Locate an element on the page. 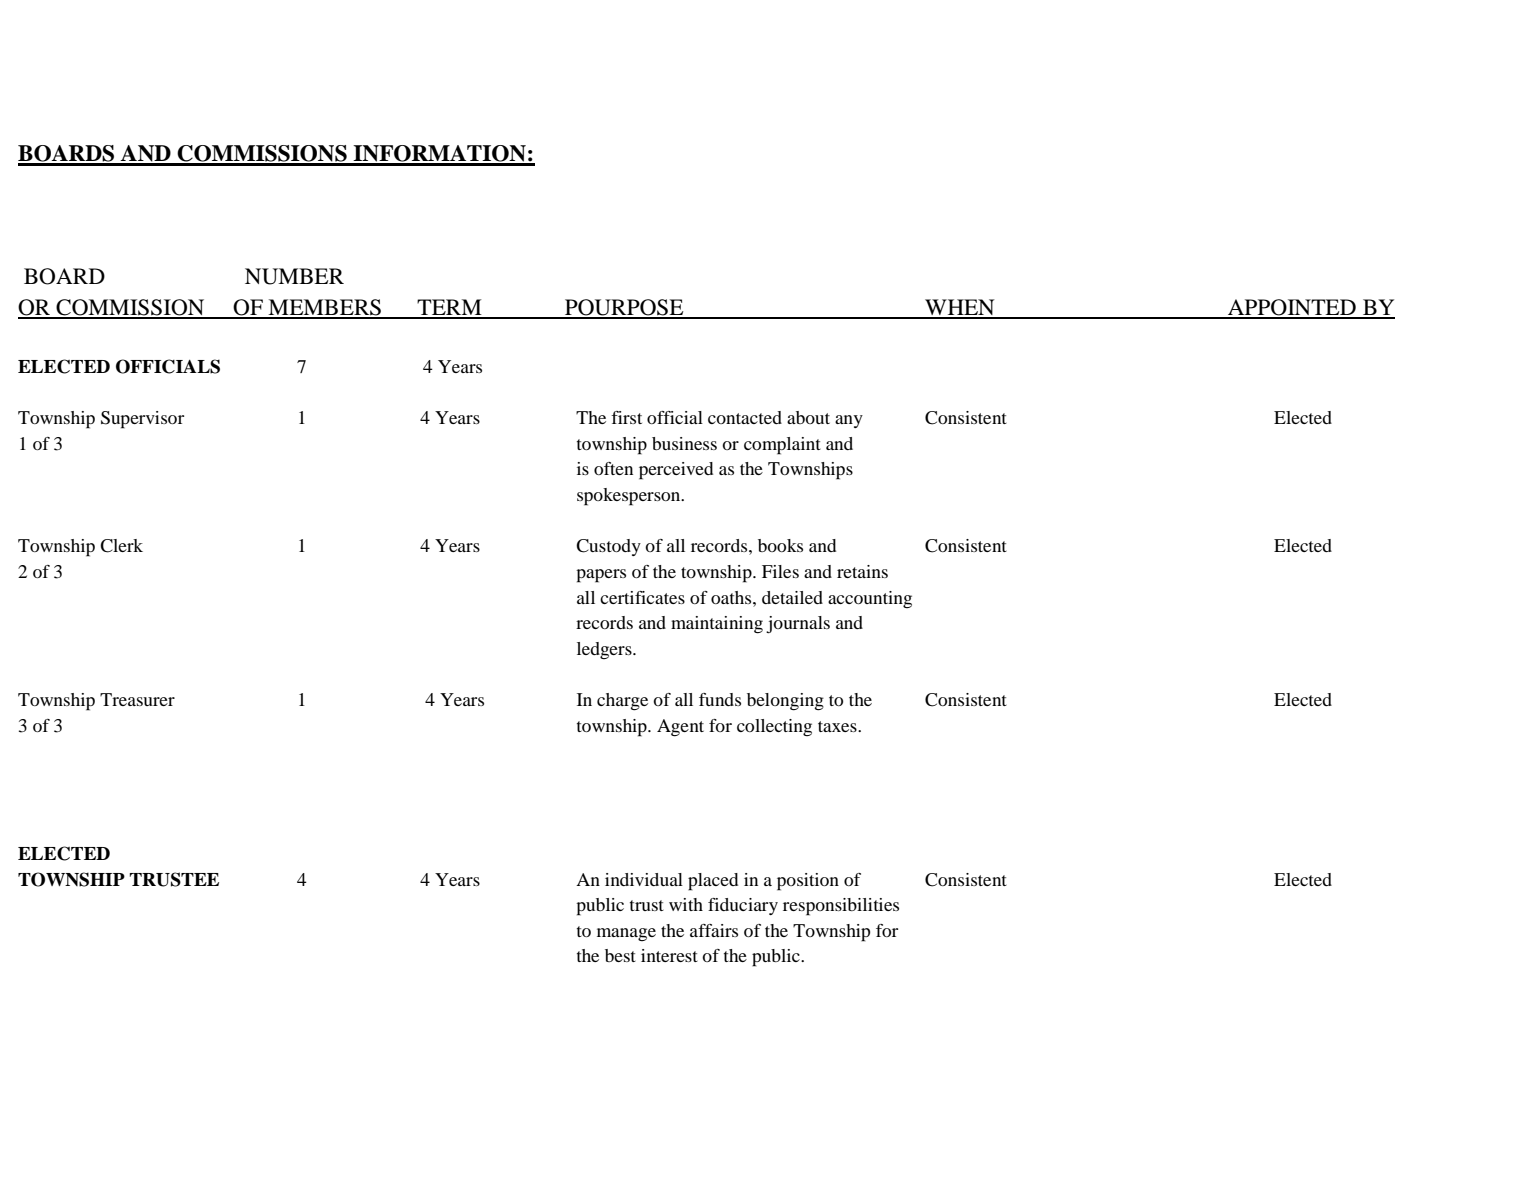 The height and width of the image is (1186, 1535). Clerk is located at coordinates (121, 546).
